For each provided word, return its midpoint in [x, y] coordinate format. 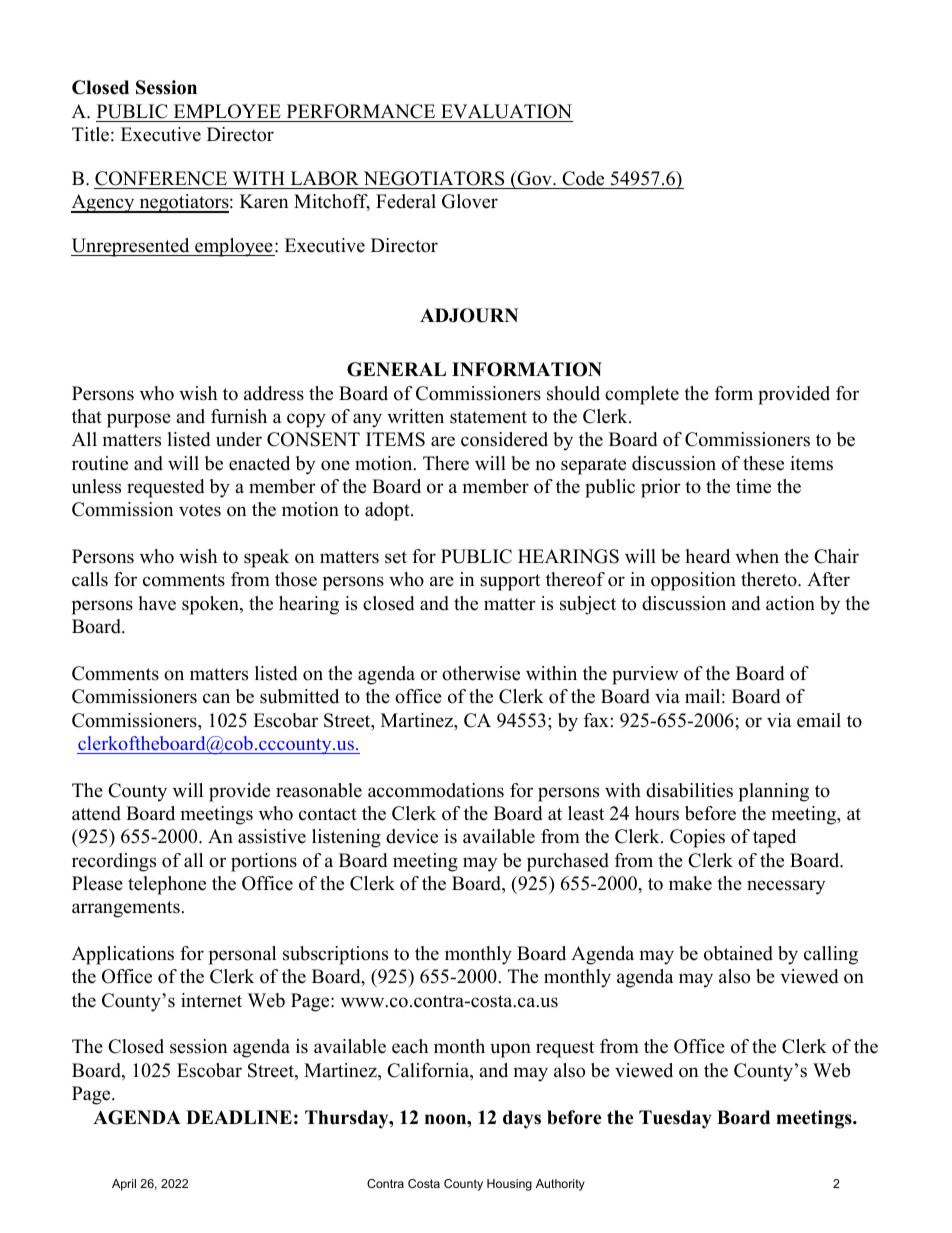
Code [583, 178]
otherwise [481, 673]
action [790, 603]
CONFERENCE [161, 178]
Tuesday [675, 1119]
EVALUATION [506, 111]
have [157, 603]
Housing [509, 1185]
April [124, 1185]
